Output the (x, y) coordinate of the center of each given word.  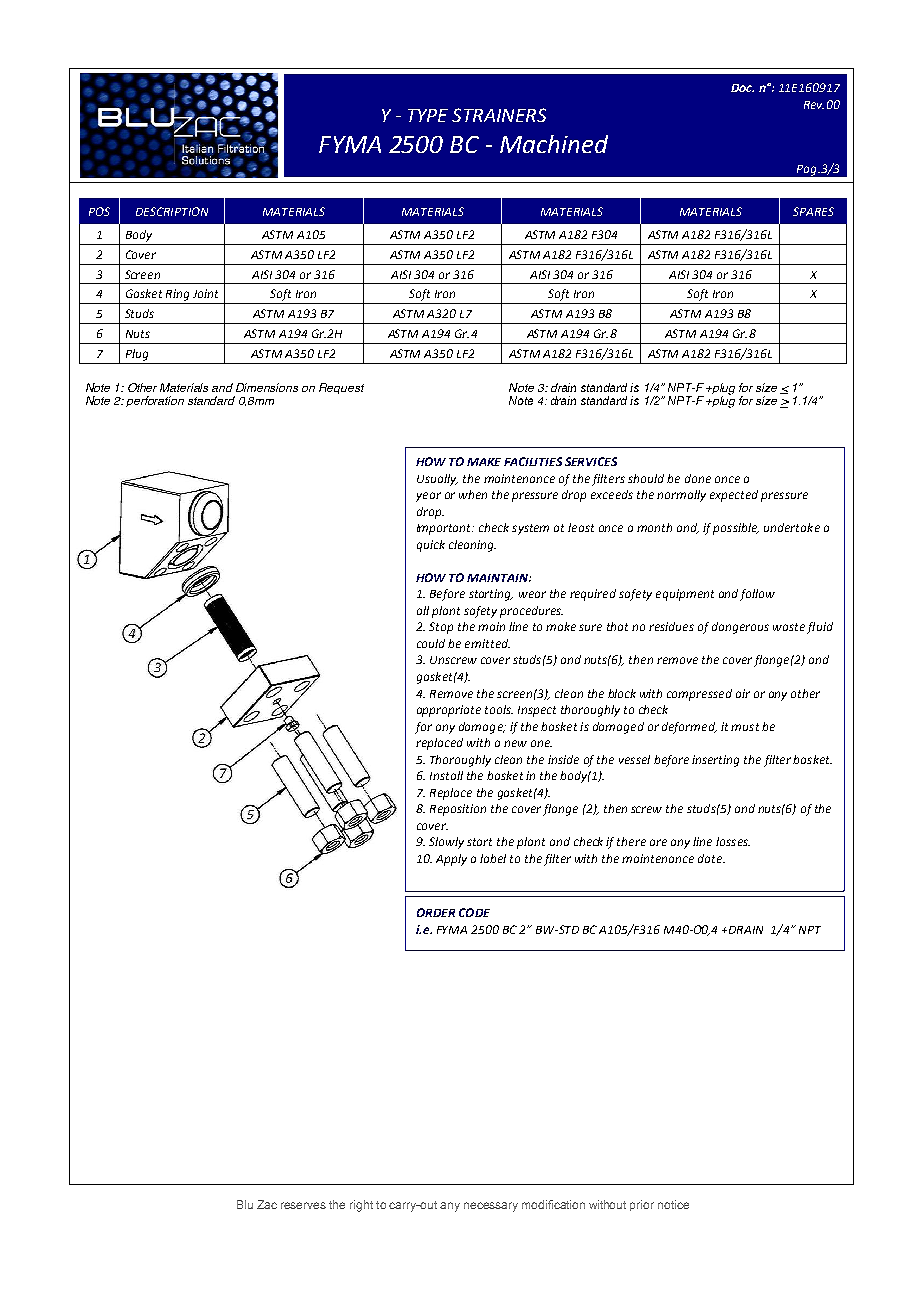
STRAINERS (499, 115)
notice (673, 1204)
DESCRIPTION (172, 211)
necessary (491, 1207)
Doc (742, 88)
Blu (245, 1204)
